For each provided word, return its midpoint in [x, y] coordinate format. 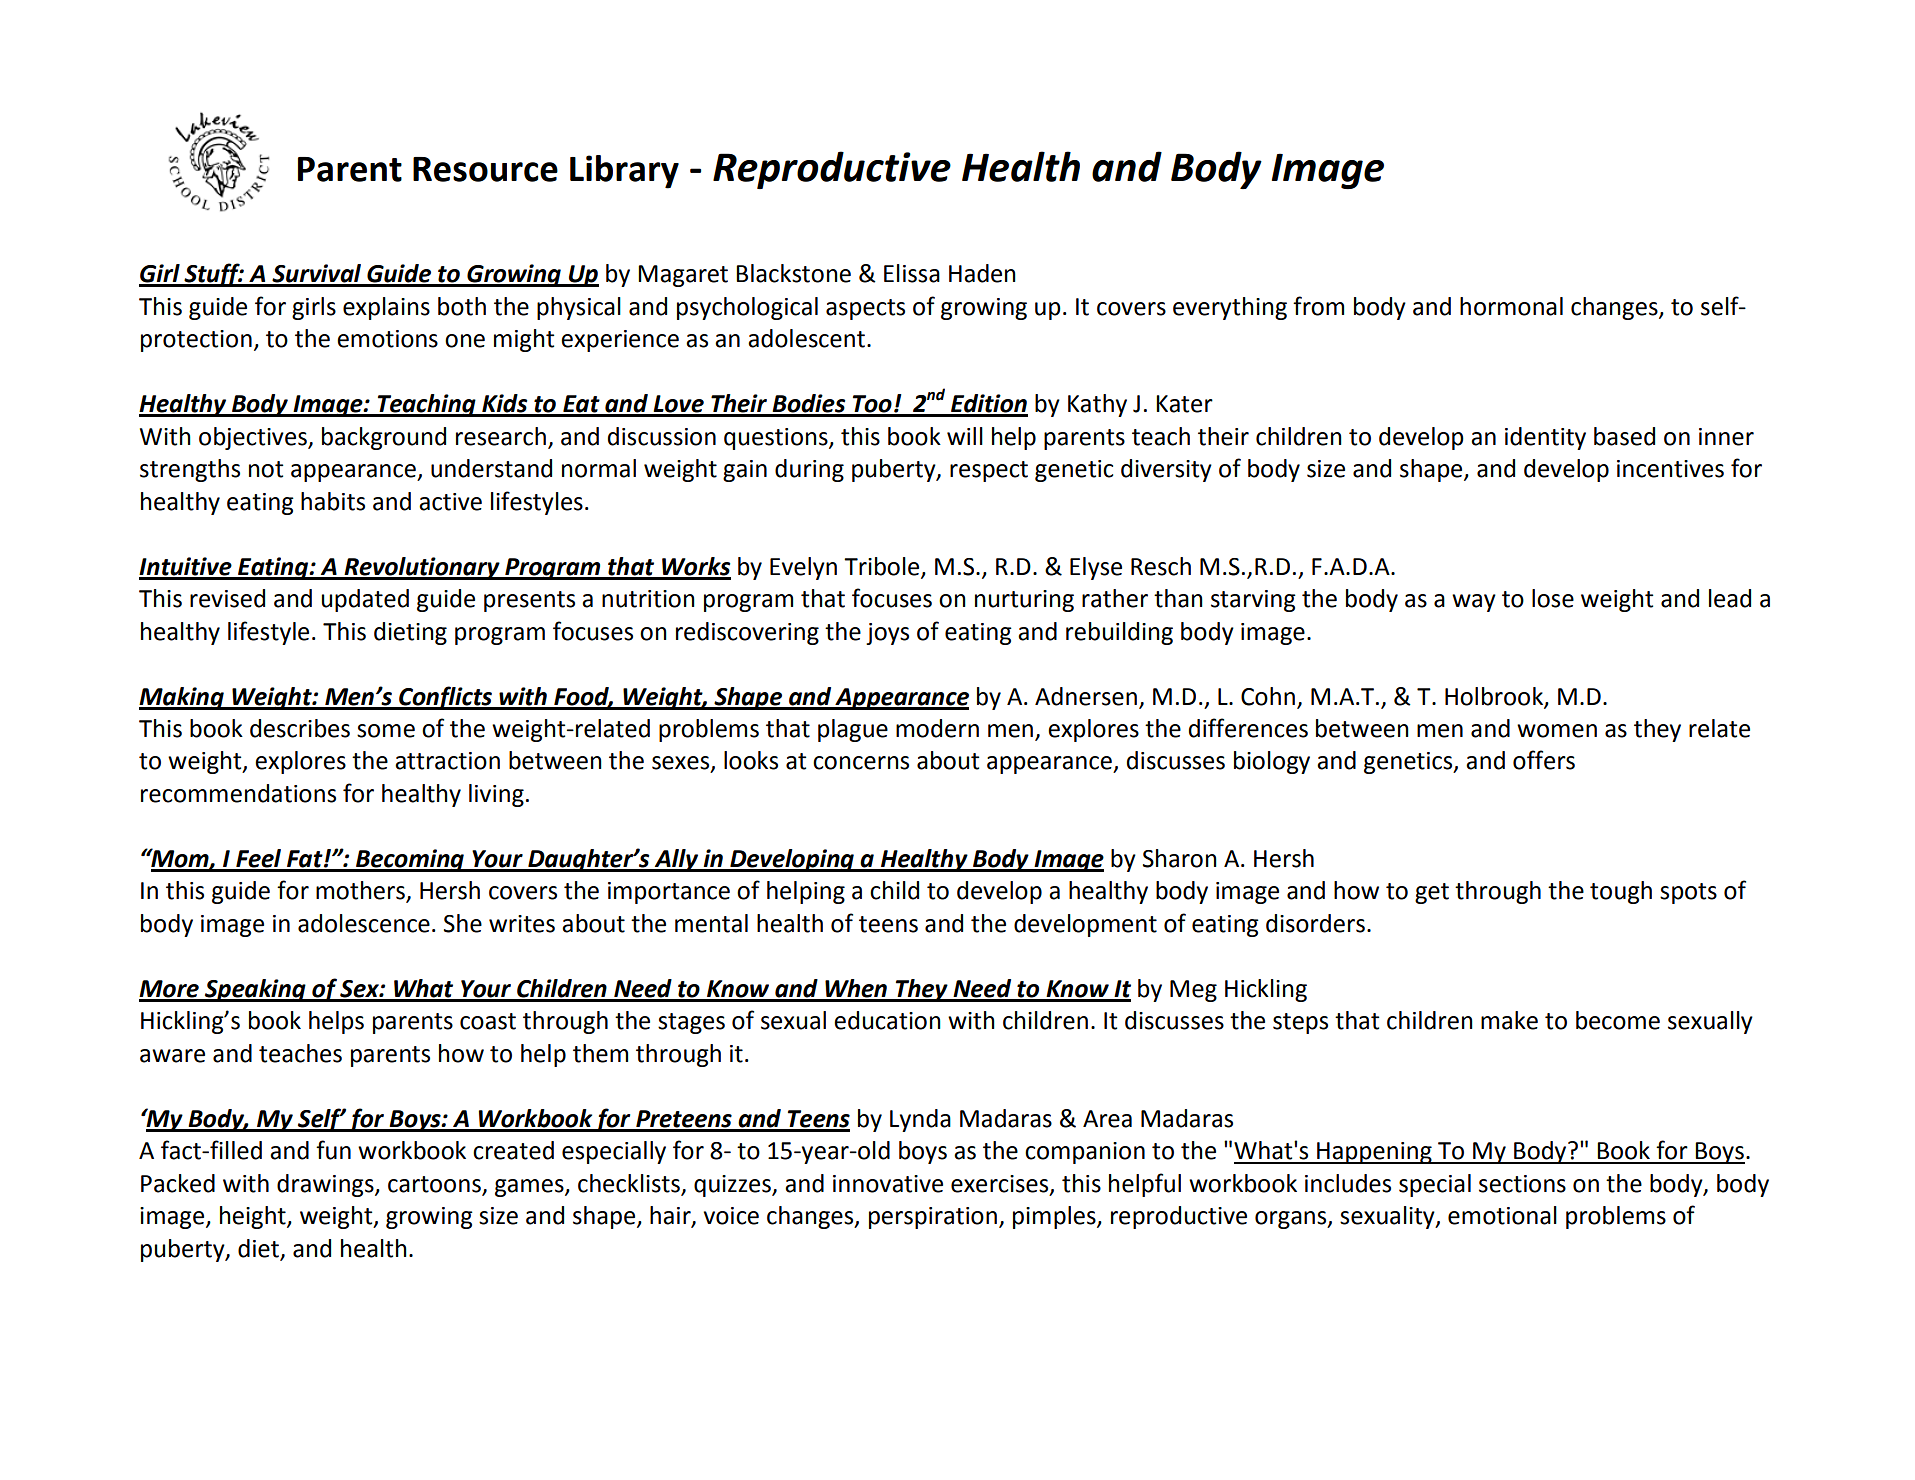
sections [1522, 1184]
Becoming [410, 860]
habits [333, 501]
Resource [485, 169]
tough [1621, 892]
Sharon [1180, 858]
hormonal [1511, 306]
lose [1553, 598]
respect [989, 471]
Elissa [912, 273]
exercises [1001, 1184]
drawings [326, 1185]
